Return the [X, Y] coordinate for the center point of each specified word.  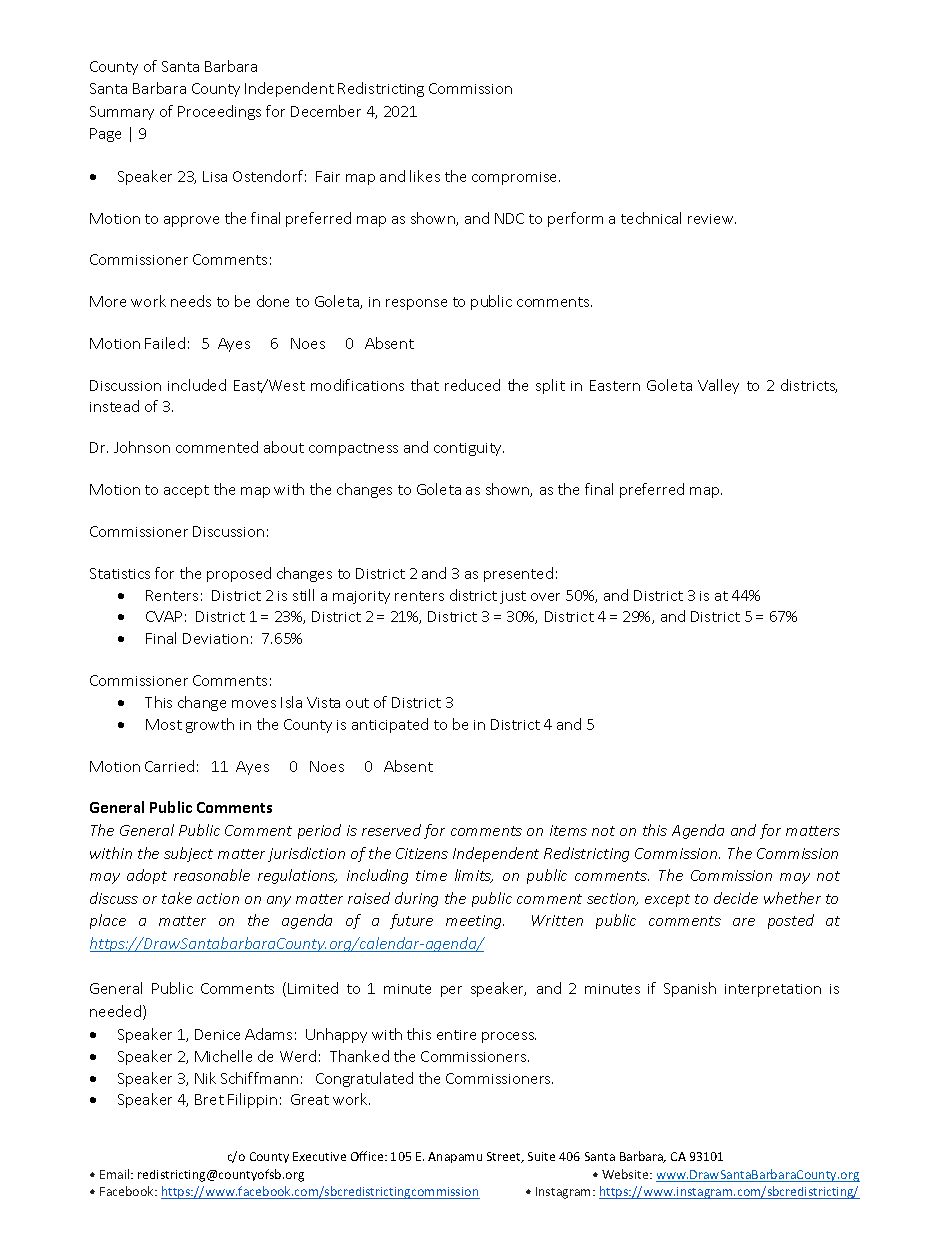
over [545, 597]
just [513, 597]
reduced [472, 385]
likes [425, 176]
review [712, 219]
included [197, 385]
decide [736, 898]
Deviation [215, 638]
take [177, 898]
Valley [718, 386]
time [431, 875]
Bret [209, 1099]
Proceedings [219, 112]
